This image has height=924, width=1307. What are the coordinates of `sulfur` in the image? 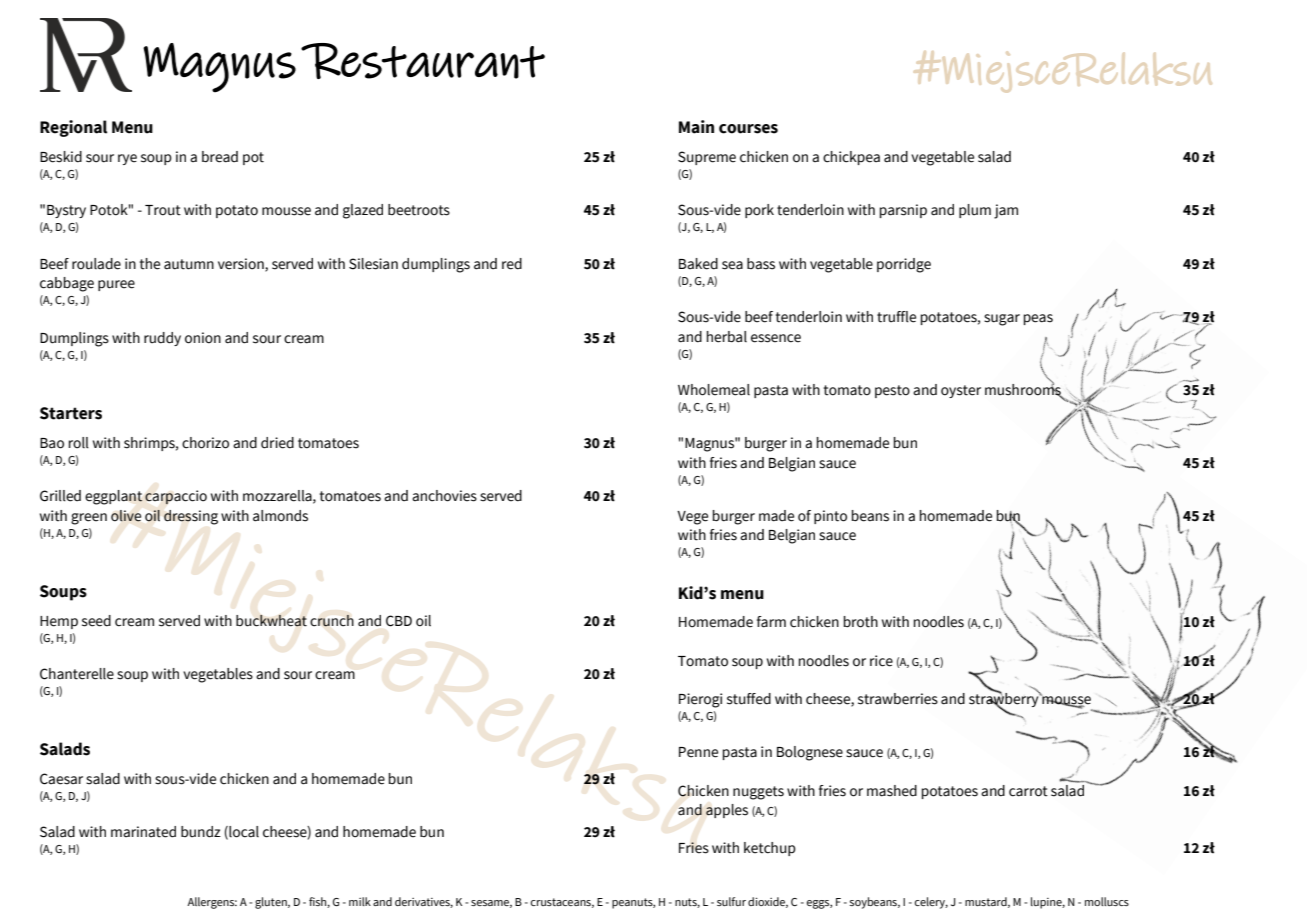 It's located at (731, 901).
